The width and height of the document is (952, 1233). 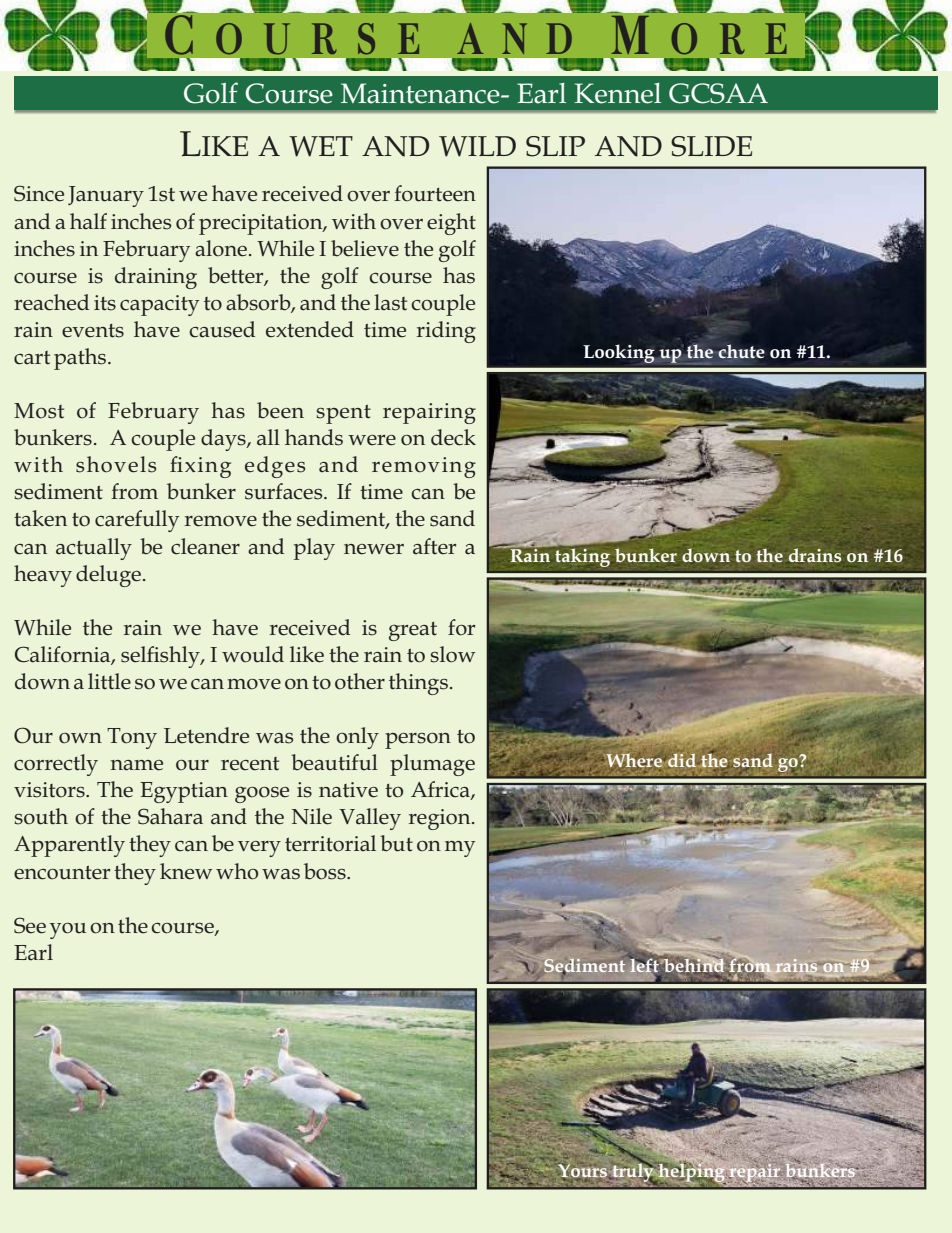 I want to click on Kennel, so click(x=618, y=93).
